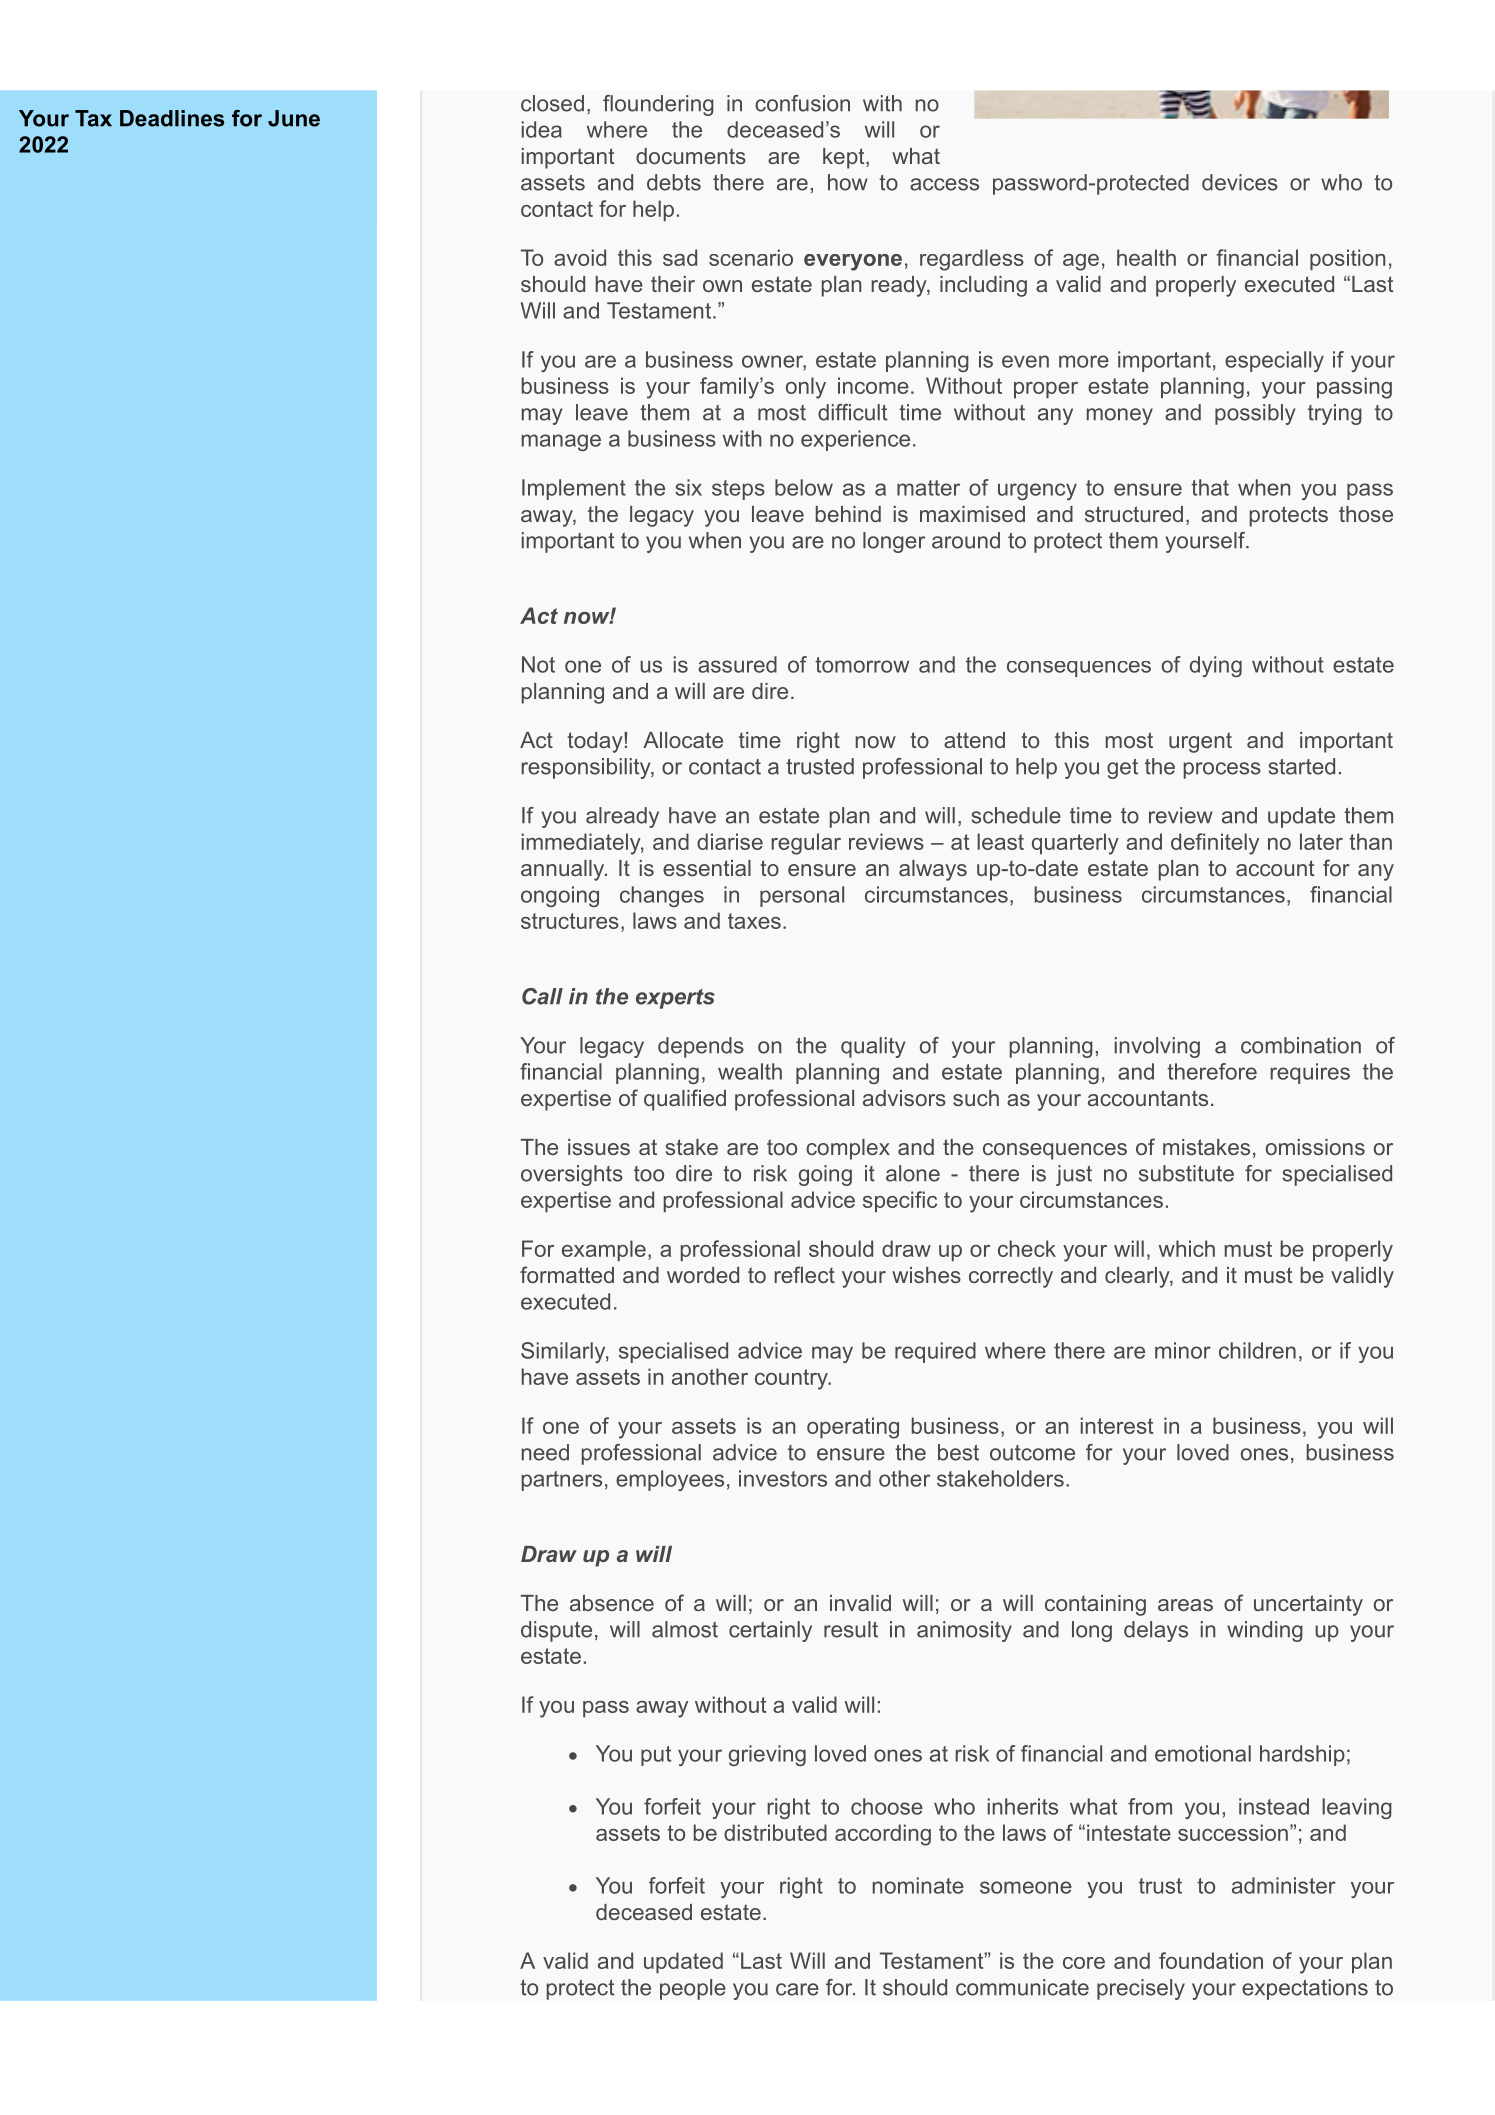  Describe the element at coordinates (750, 1071) in the page. I see `wealth` at that location.
